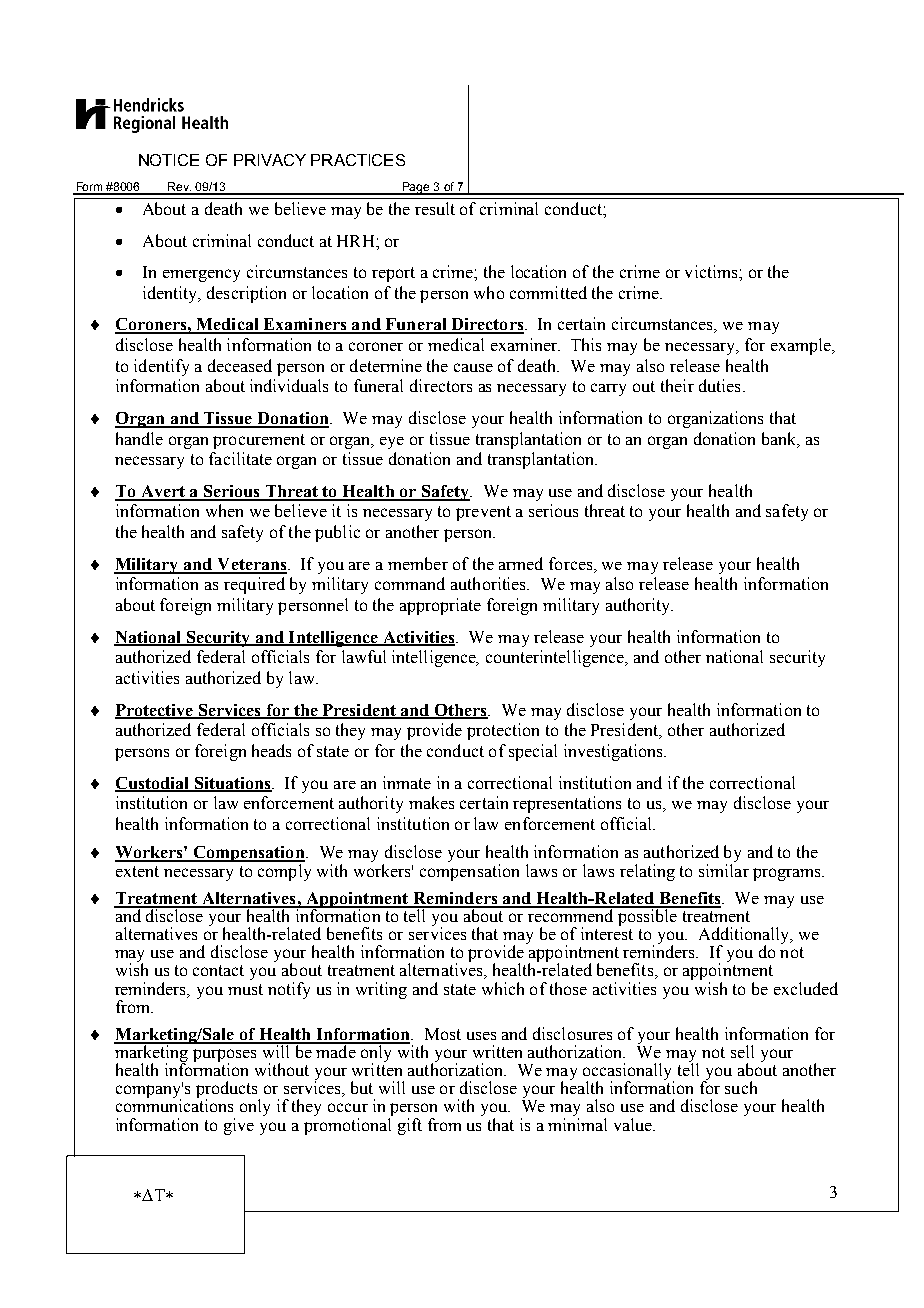  What do you see at coordinates (169, 160) in the document?
I see `NOTICE` at bounding box center [169, 160].
